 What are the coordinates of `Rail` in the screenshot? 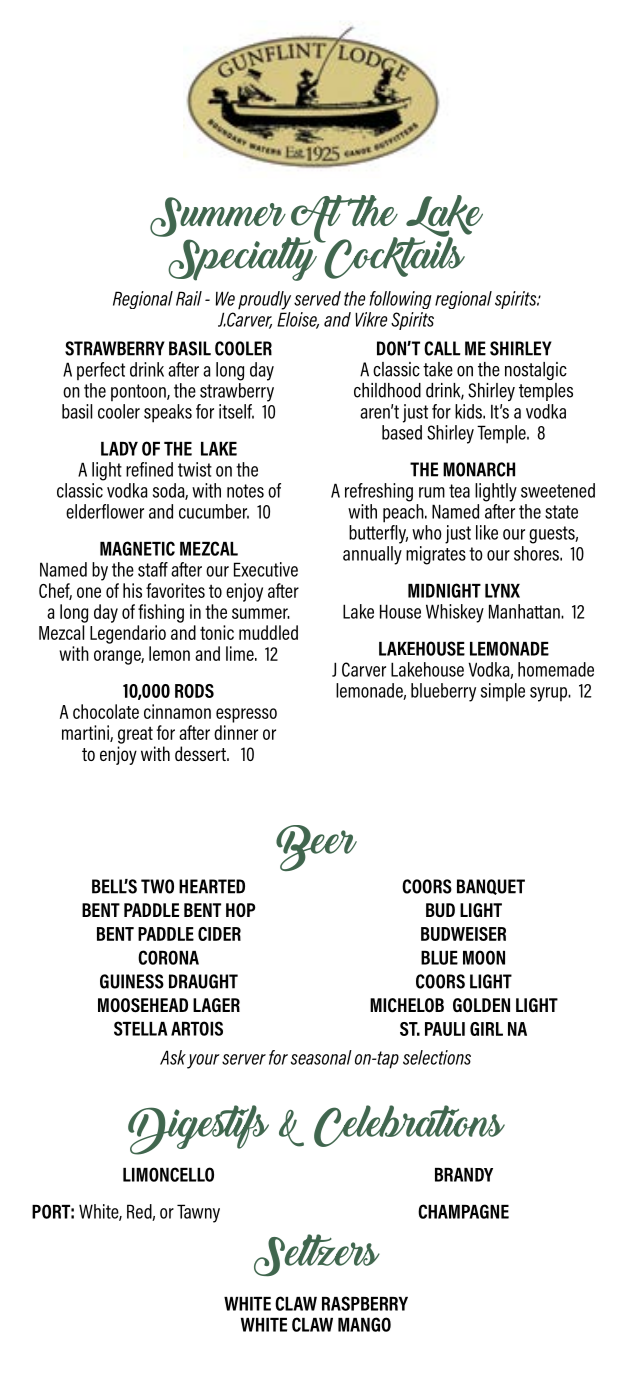 It's located at (189, 298).
